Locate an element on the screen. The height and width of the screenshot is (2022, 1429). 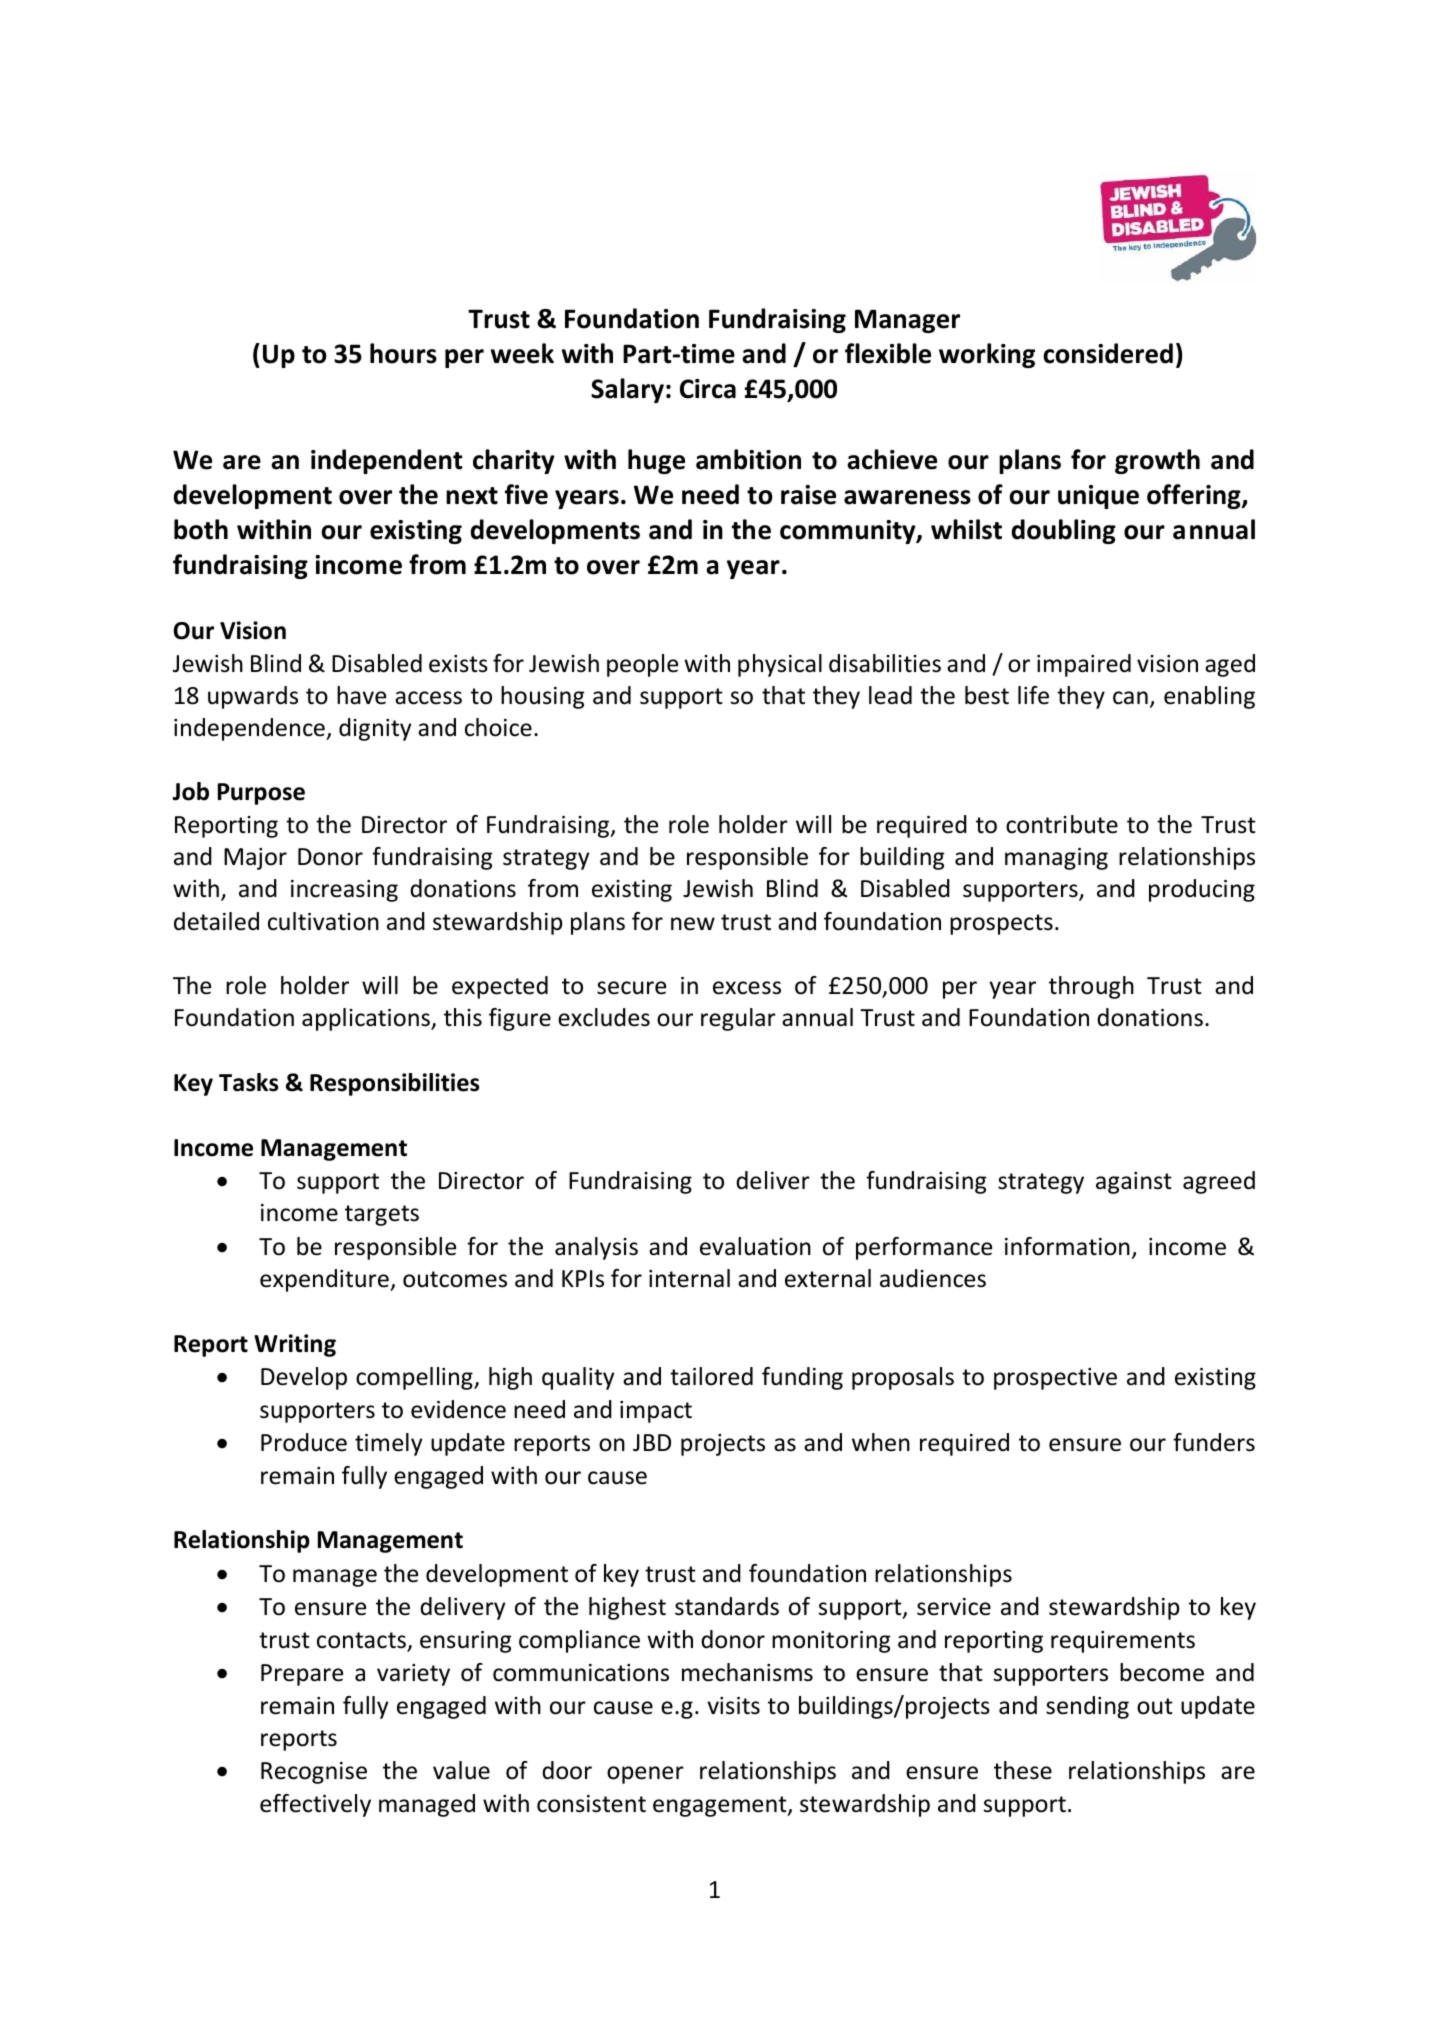
regular is located at coordinates (738, 1019).
